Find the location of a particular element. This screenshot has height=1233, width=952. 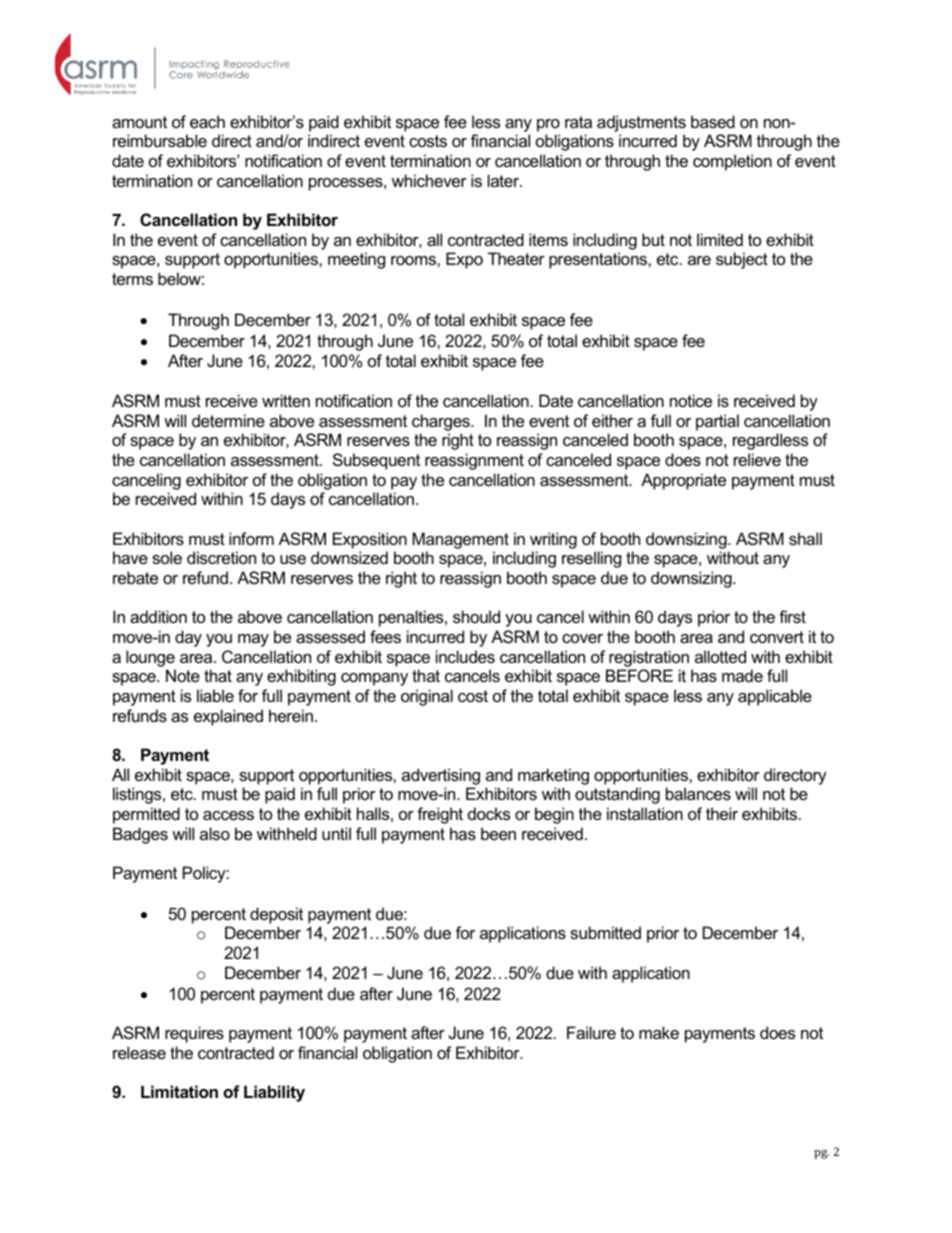

completion is located at coordinates (732, 162).
